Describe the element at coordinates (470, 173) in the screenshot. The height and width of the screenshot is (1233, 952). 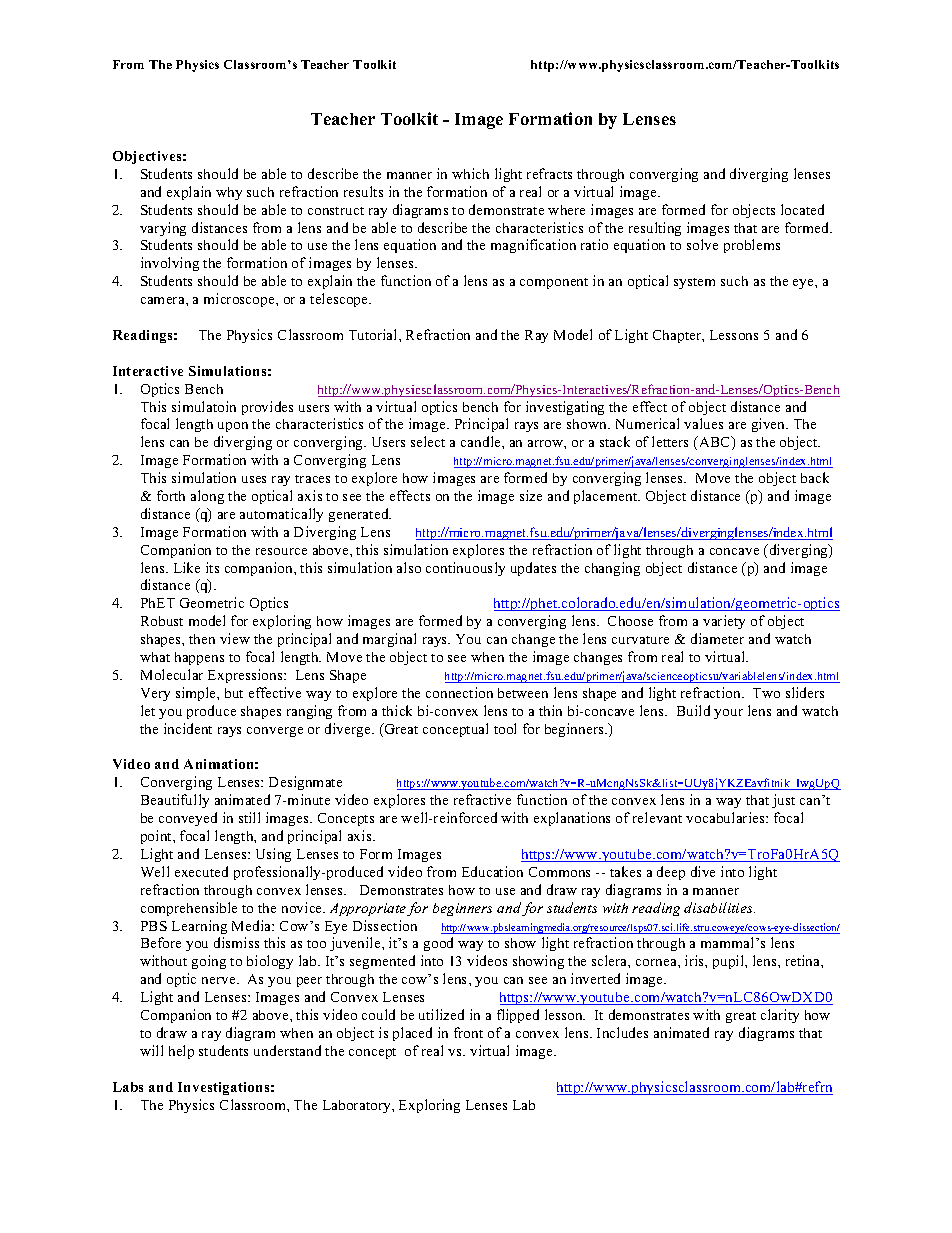
I see `which` at that location.
